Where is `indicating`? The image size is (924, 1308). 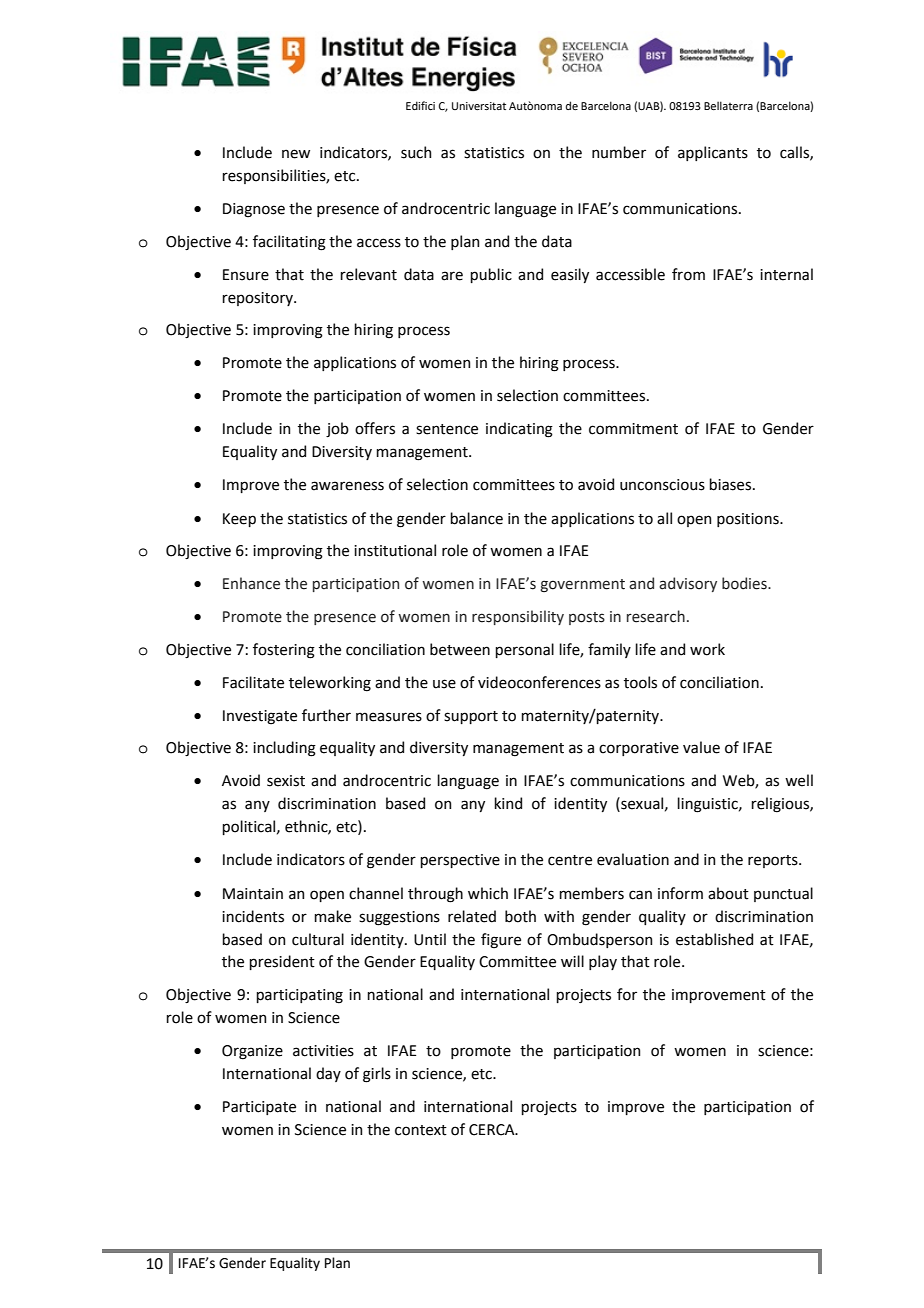
indicating is located at coordinates (519, 430).
